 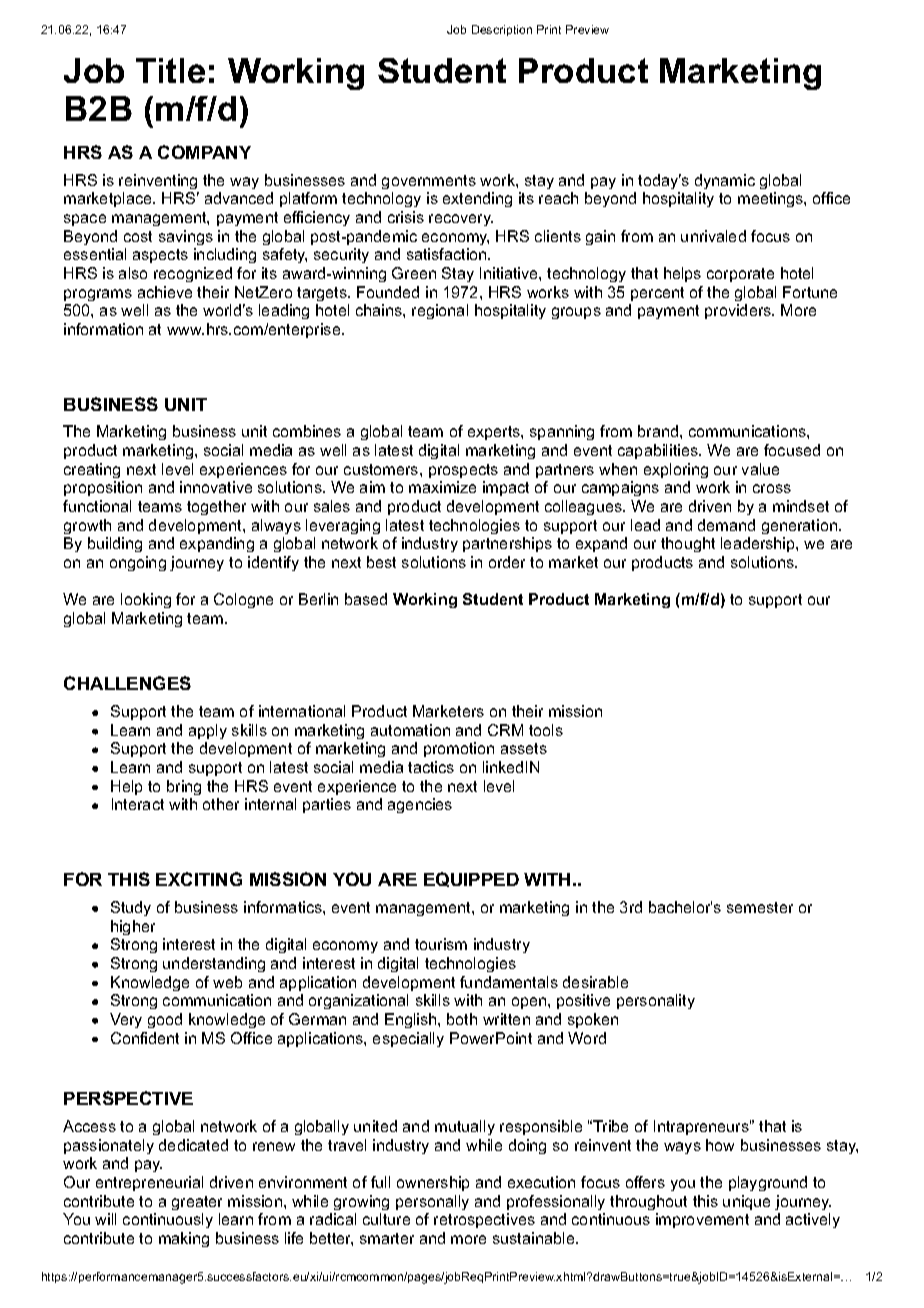 I want to click on unique, so click(x=746, y=1202).
